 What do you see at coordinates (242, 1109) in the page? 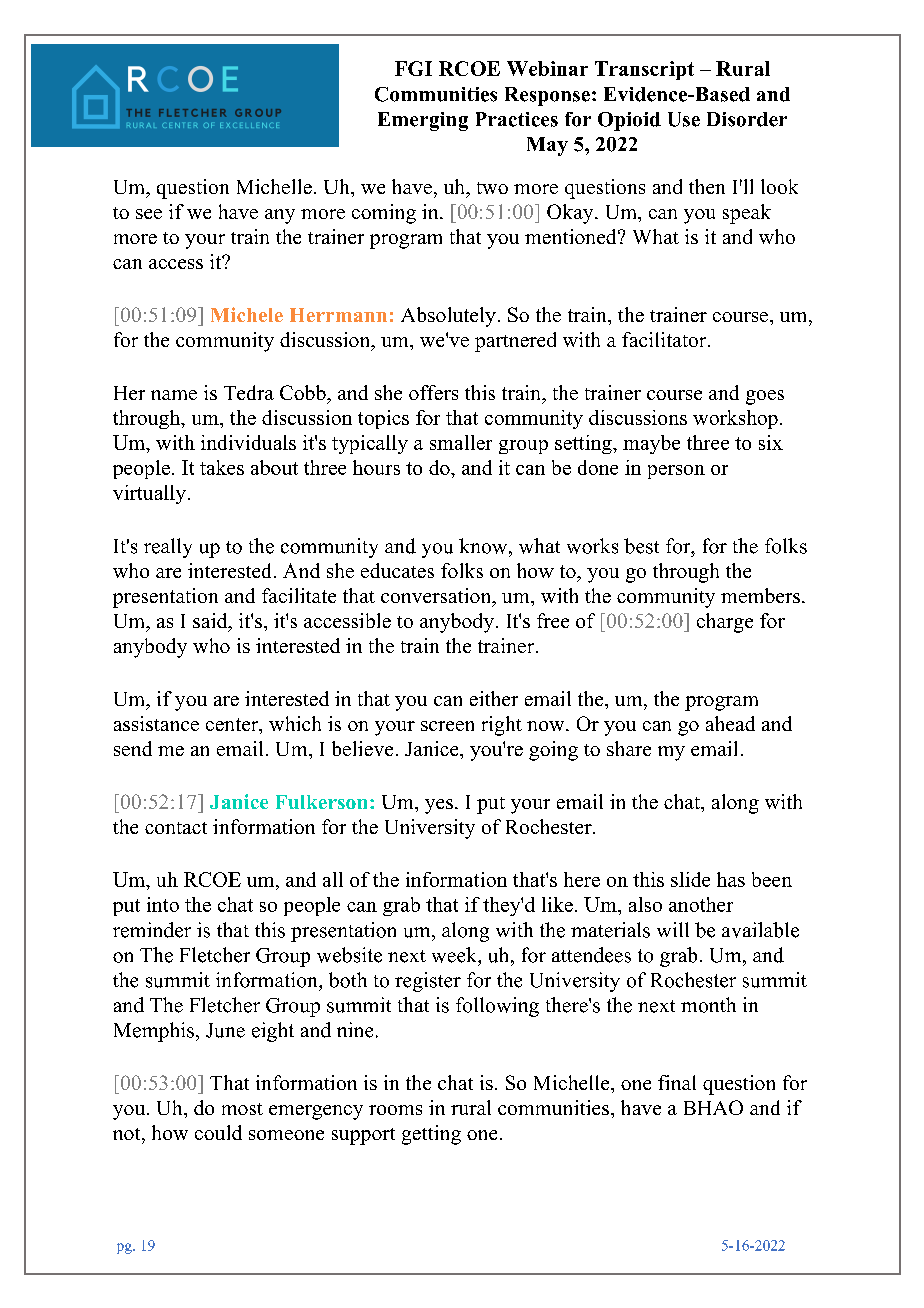
I see `most` at bounding box center [242, 1109].
